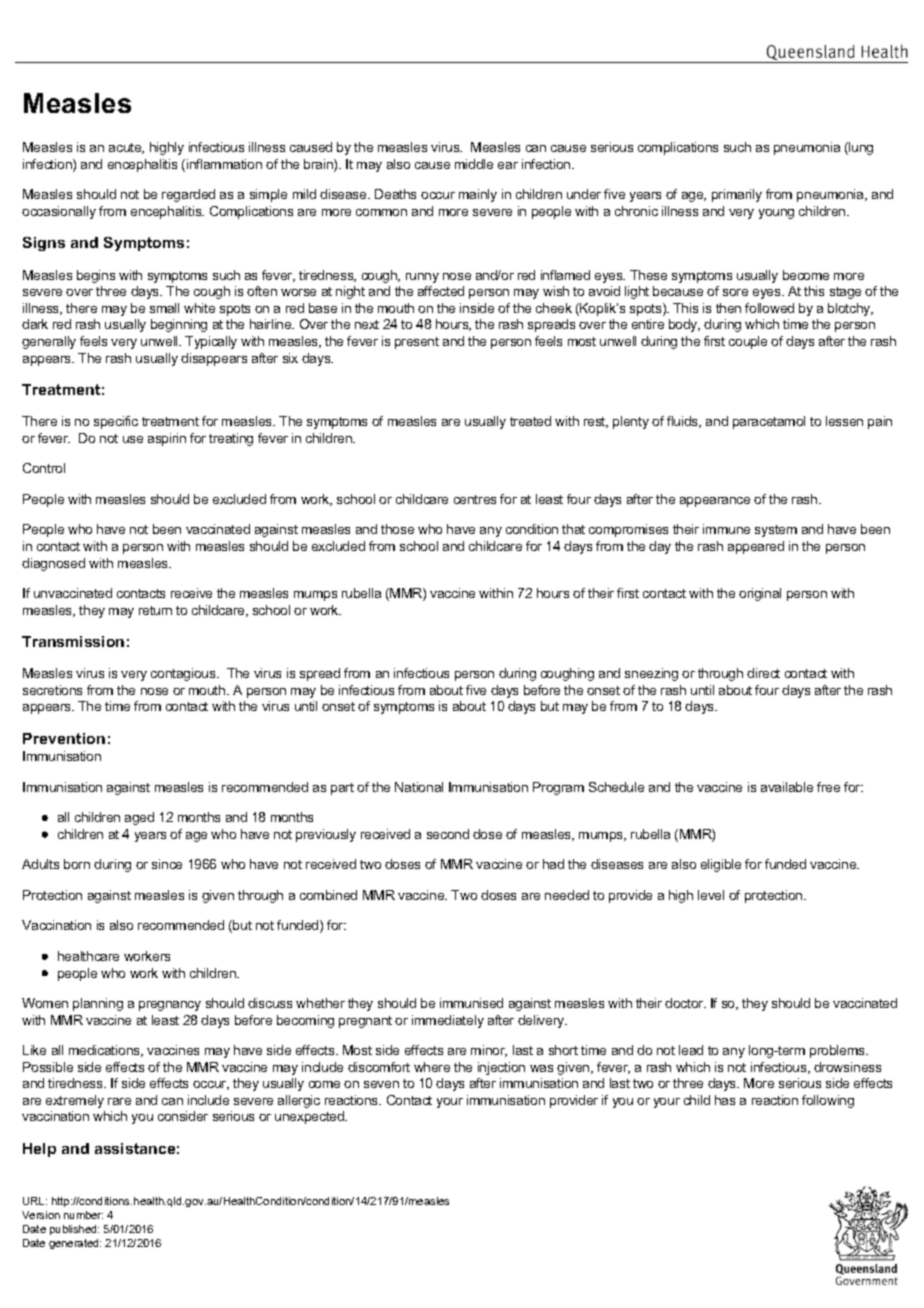  I want to click on planning, so click(98, 1004).
